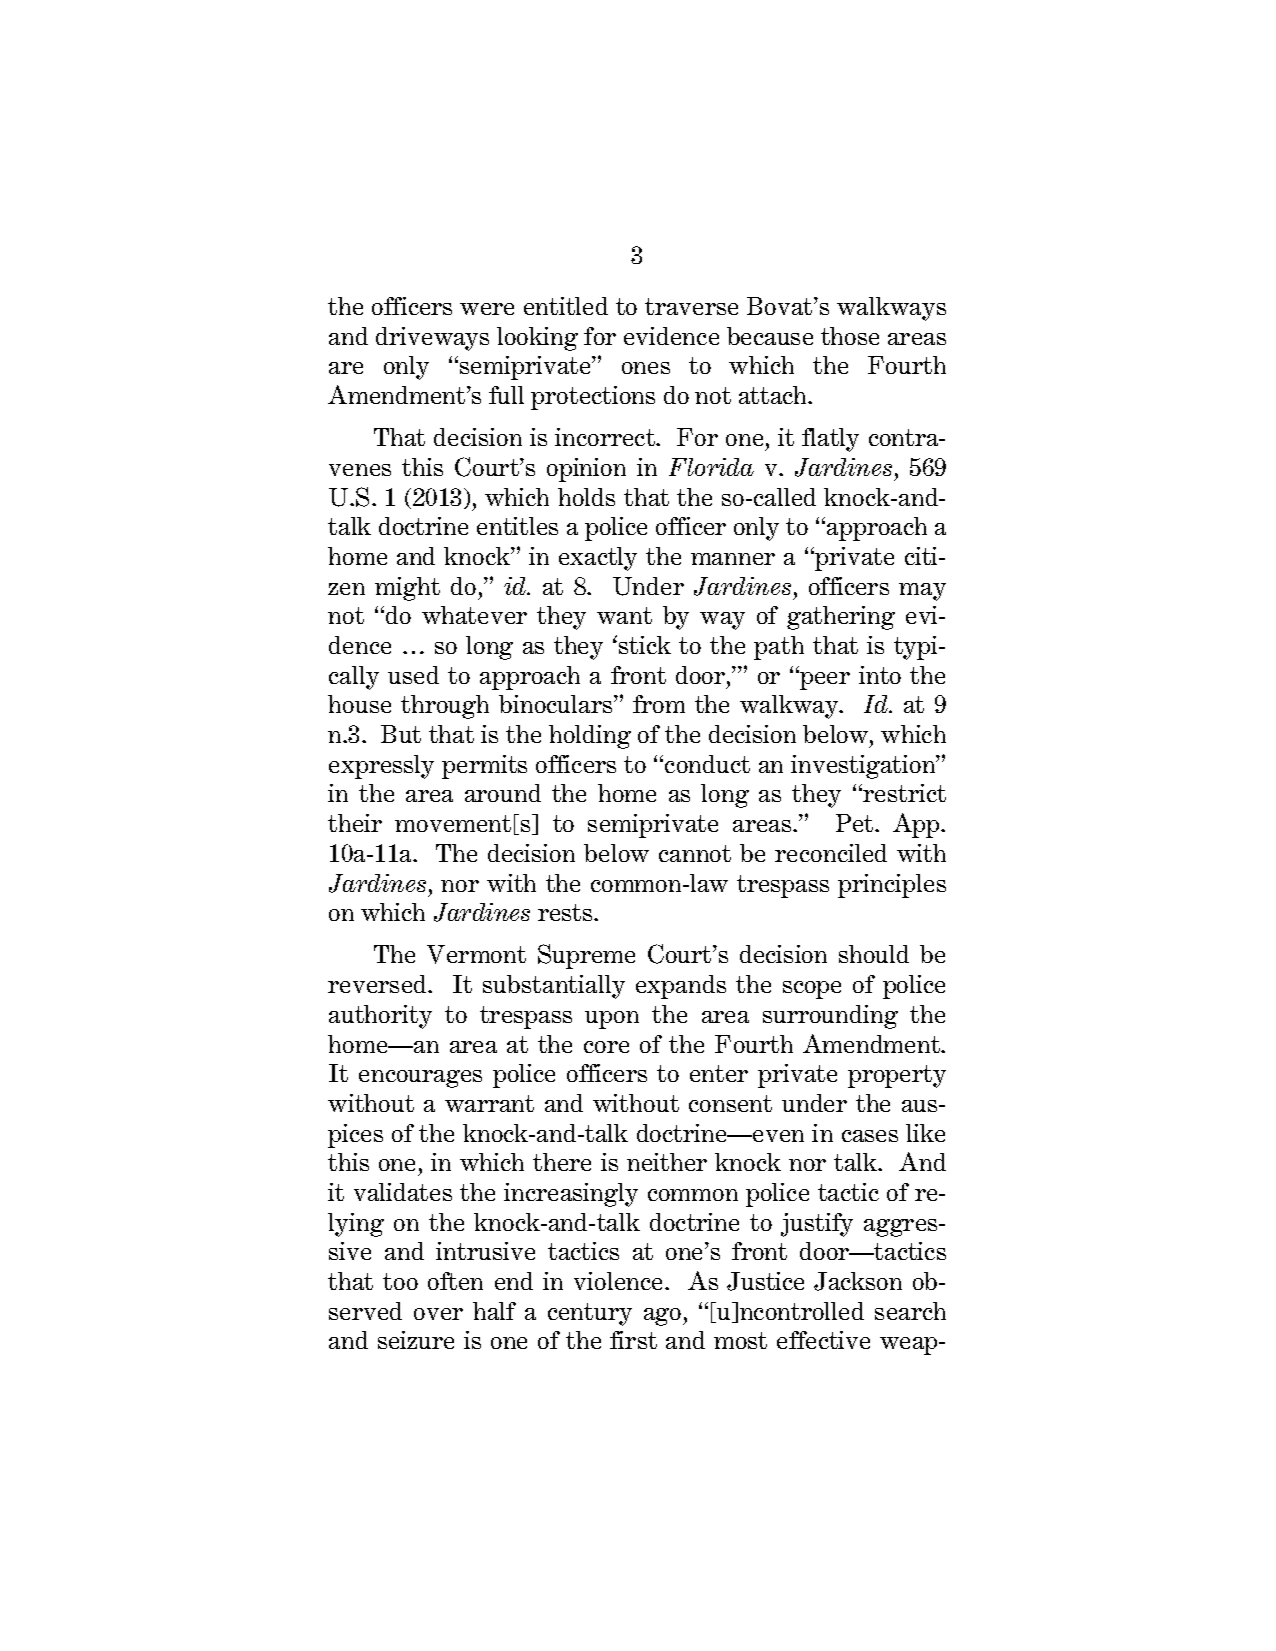 Image resolution: width=1276 pixels, height=1651 pixels. What do you see at coordinates (432, 339) in the screenshot?
I see `driveways` at bounding box center [432, 339].
